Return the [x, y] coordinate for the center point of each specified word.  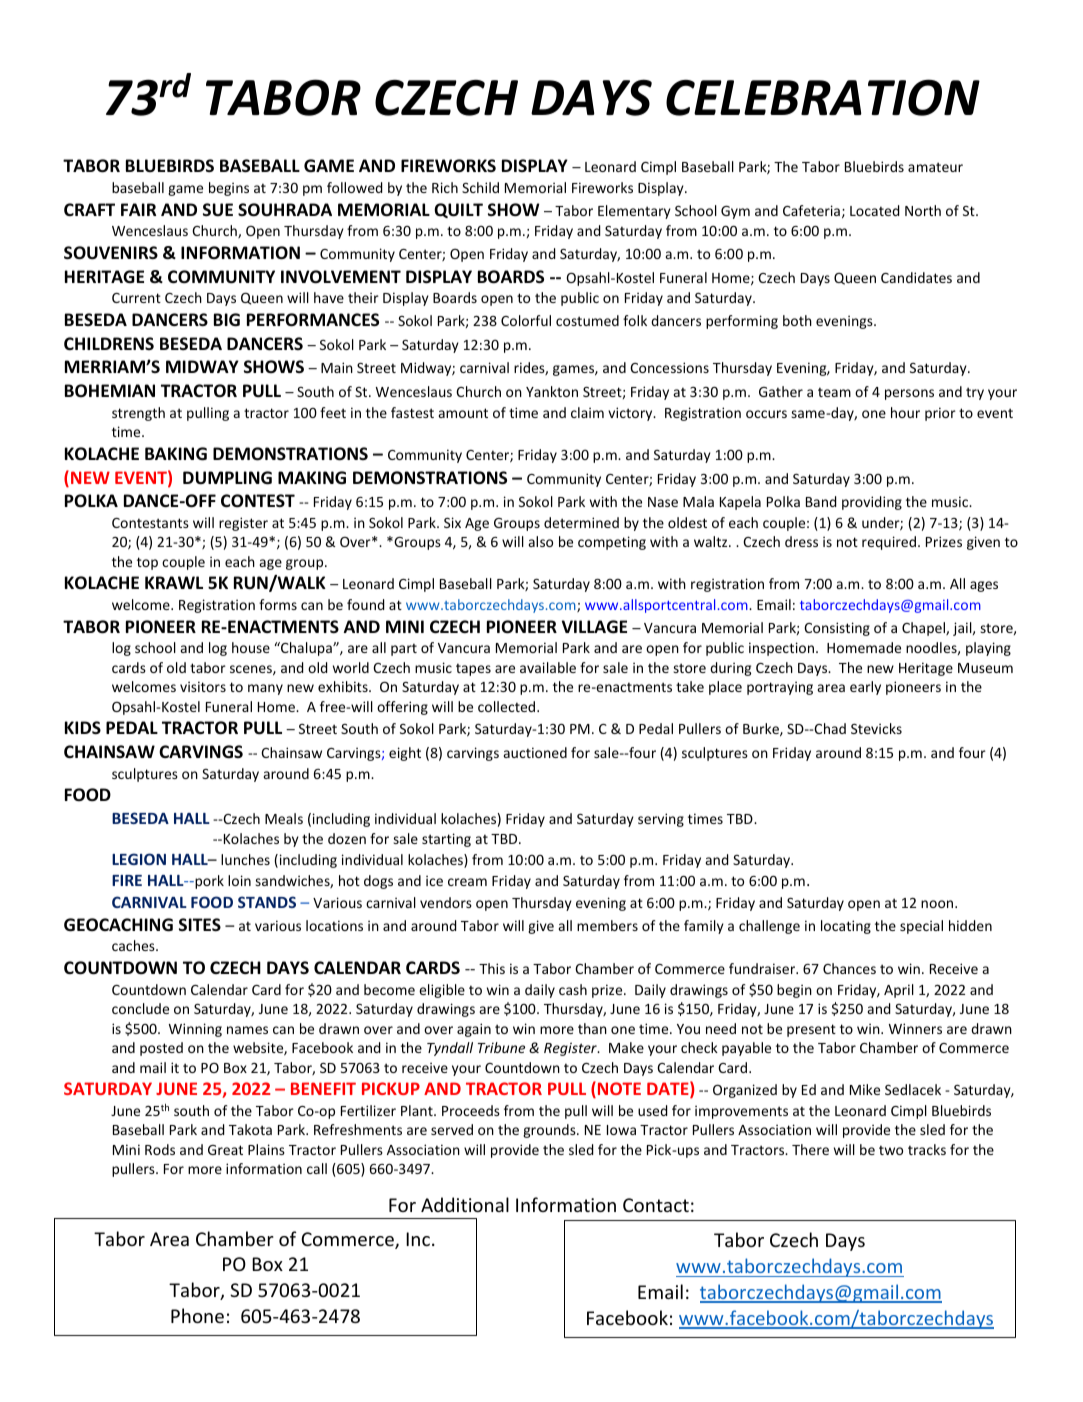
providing [872, 503]
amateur [935, 167]
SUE [218, 210]
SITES [200, 924]
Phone [197, 1315]
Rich [445, 187]
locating [846, 927]
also [541, 541]
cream [467, 882]
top [147, 563]
